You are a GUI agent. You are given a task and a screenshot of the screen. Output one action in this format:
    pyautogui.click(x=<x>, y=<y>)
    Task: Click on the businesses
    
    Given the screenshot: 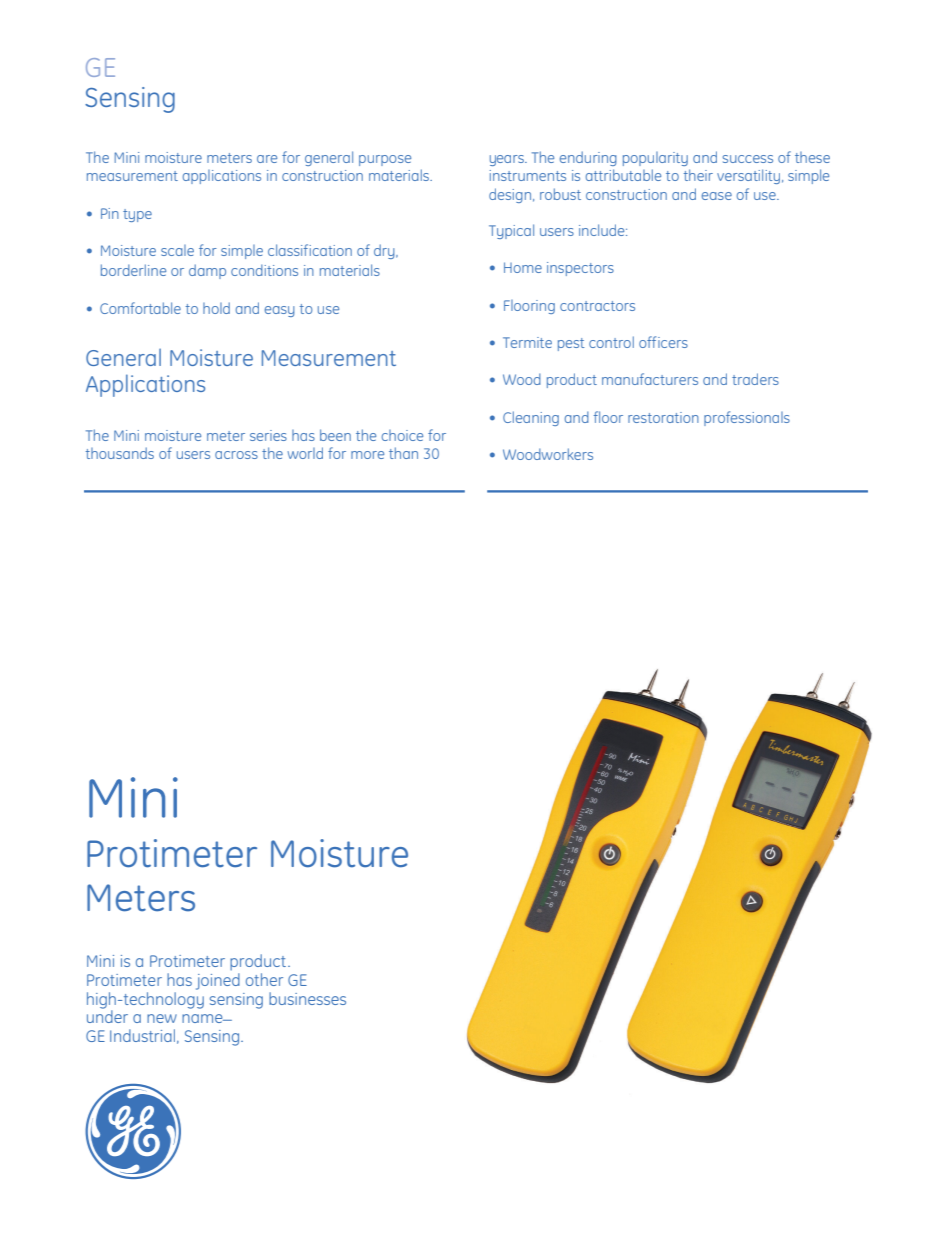 What is the action you would take?
    pyautogui.click(x=307, y=998)
